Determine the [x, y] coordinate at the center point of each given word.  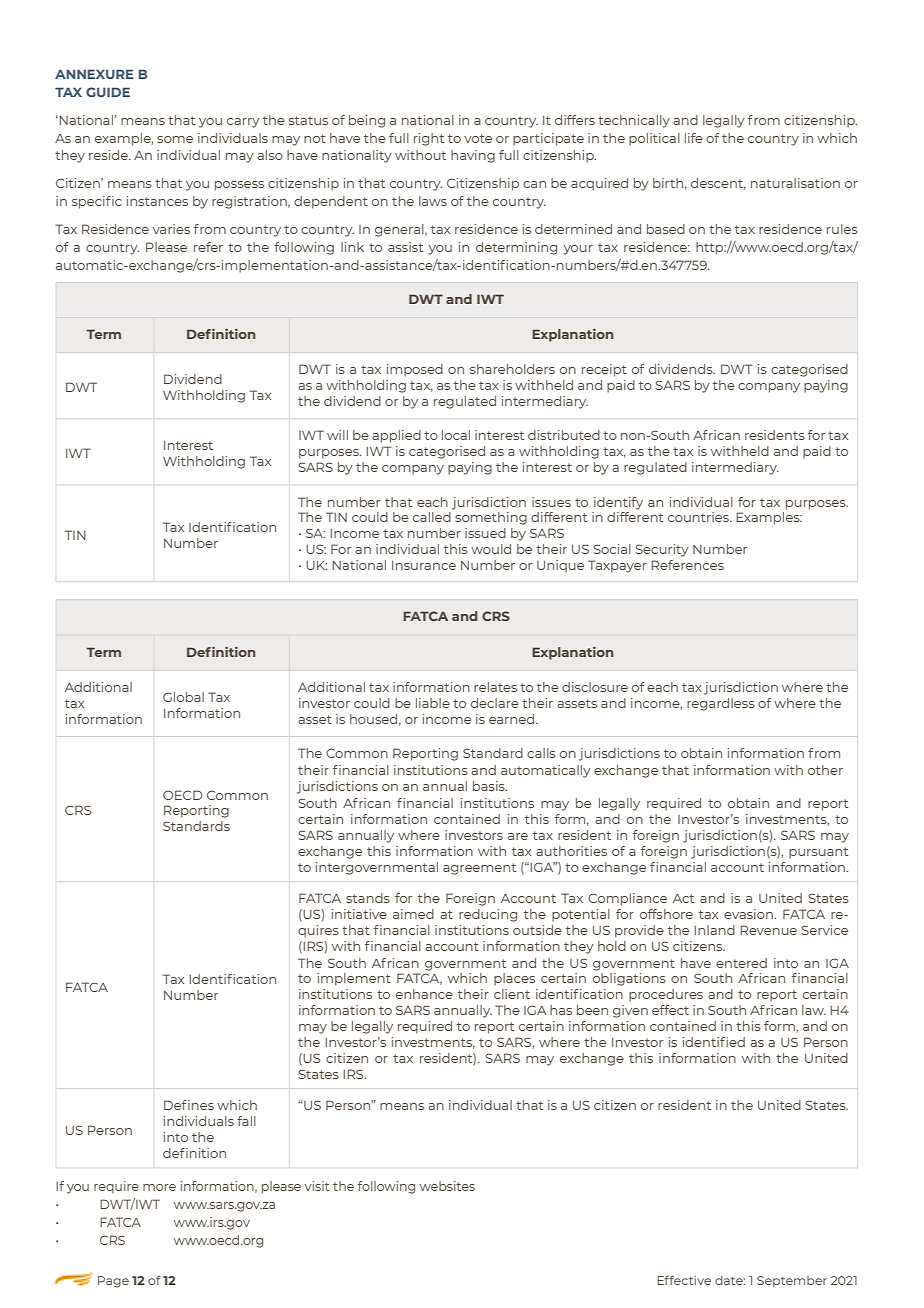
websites [447, 1186]
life [694, 138]
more [159, 1187]
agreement [479, 869]
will [337, 435]
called [432, 517]
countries [699, 517]
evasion [749, 914]
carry [243, 123]
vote [478, 138]
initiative [359, 914]
